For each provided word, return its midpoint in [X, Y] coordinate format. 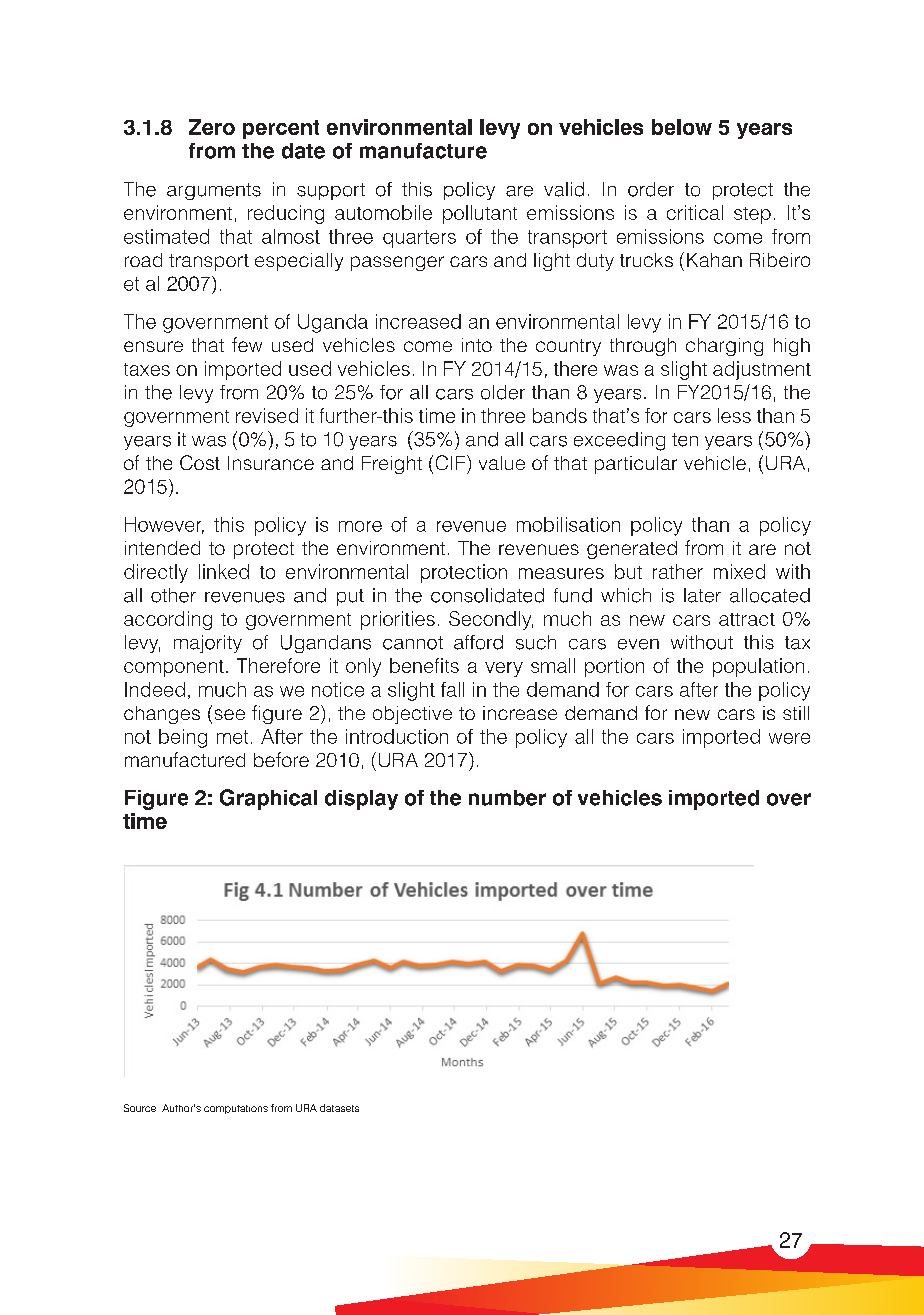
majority [208, 644]
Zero [212, 127]
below [682, 127]
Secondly [491, 620]
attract [747, 619]
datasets [339, 1108]
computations [236, 1109]
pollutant [480, 214]
